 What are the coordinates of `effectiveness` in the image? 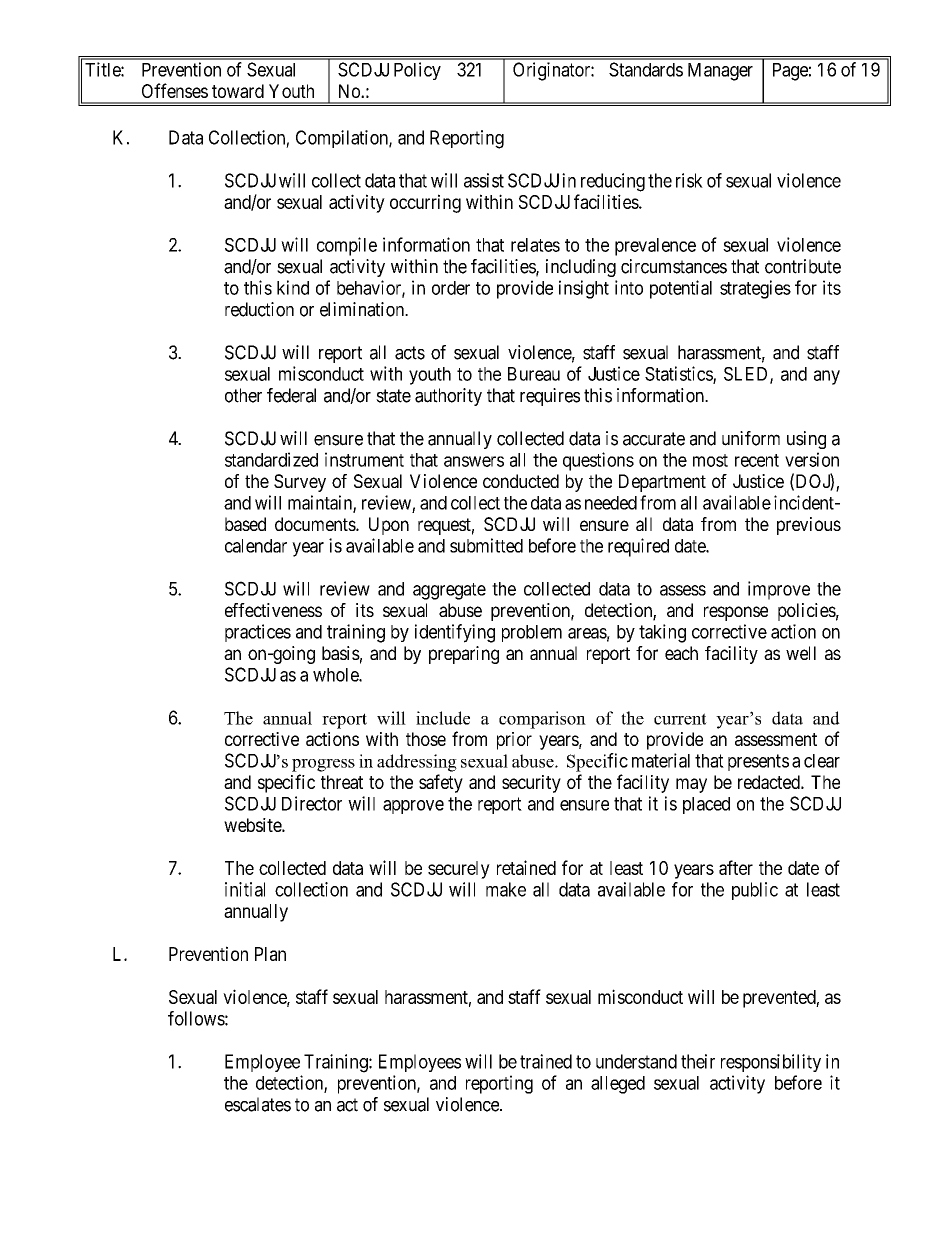 It's located at (273, 610).
